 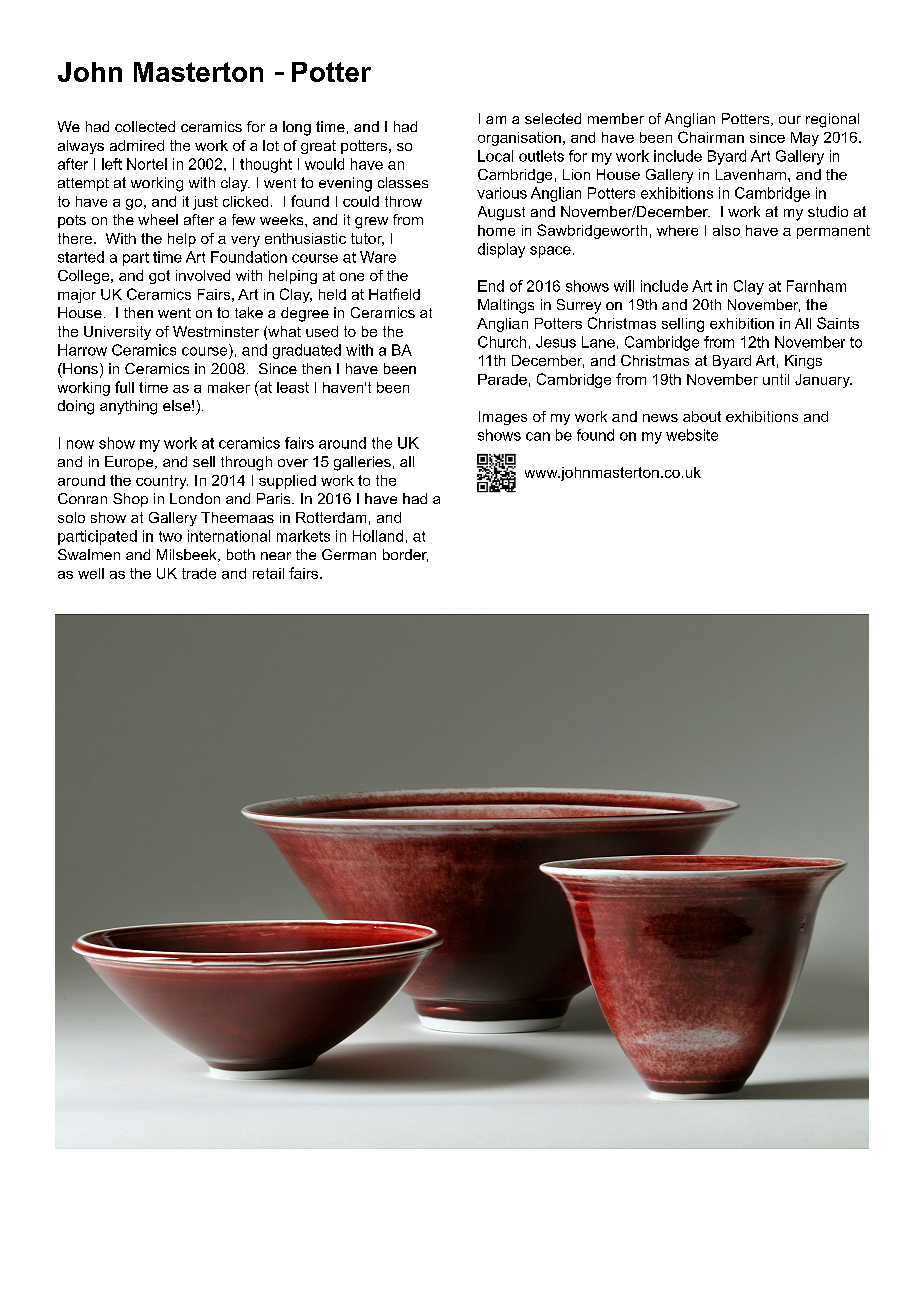 What do you see at coordinates (519, 139) in the page?
I see `organisation` at bounding box center [519, 139].
